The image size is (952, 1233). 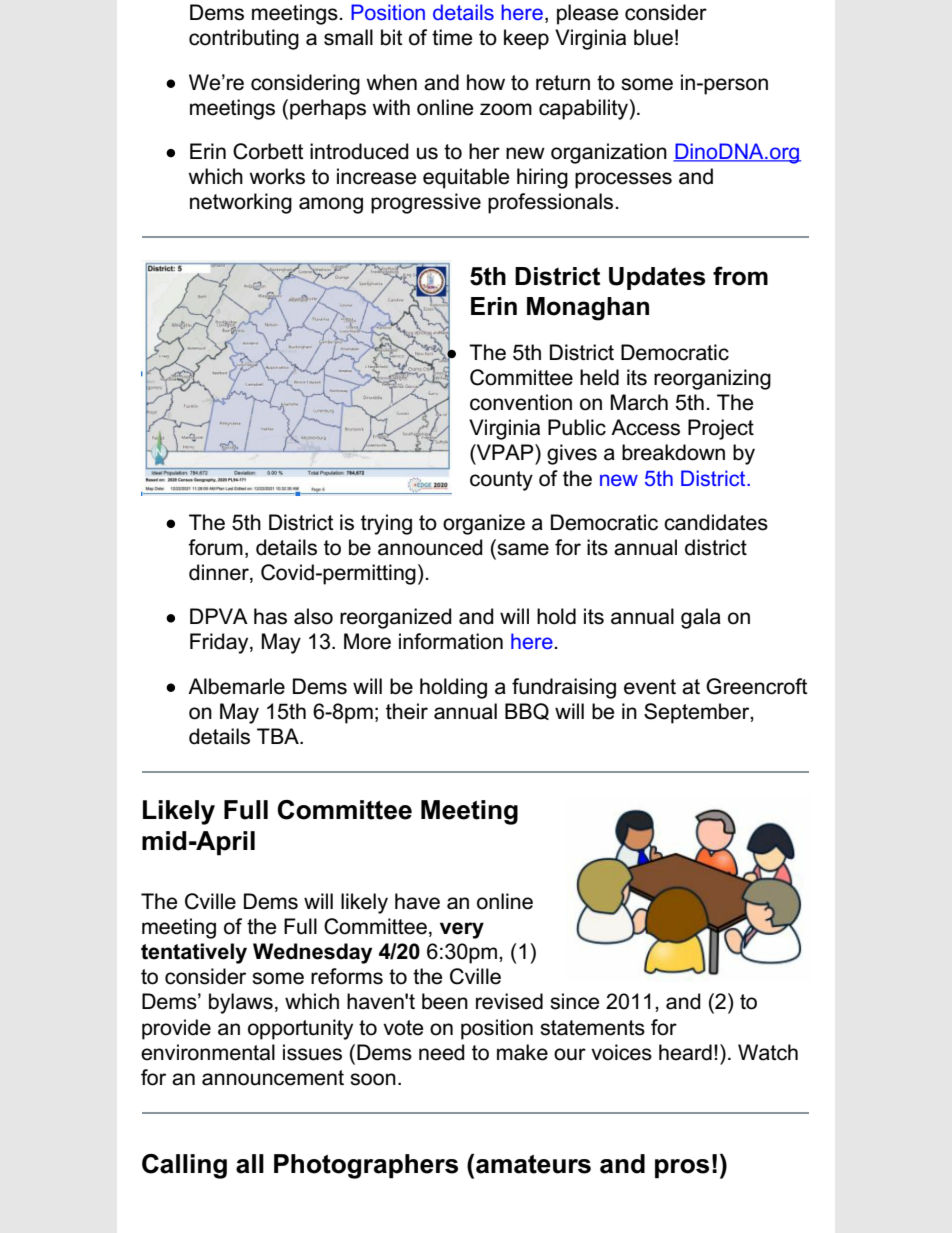 I want to click on information, so click(x=451, y=641).
